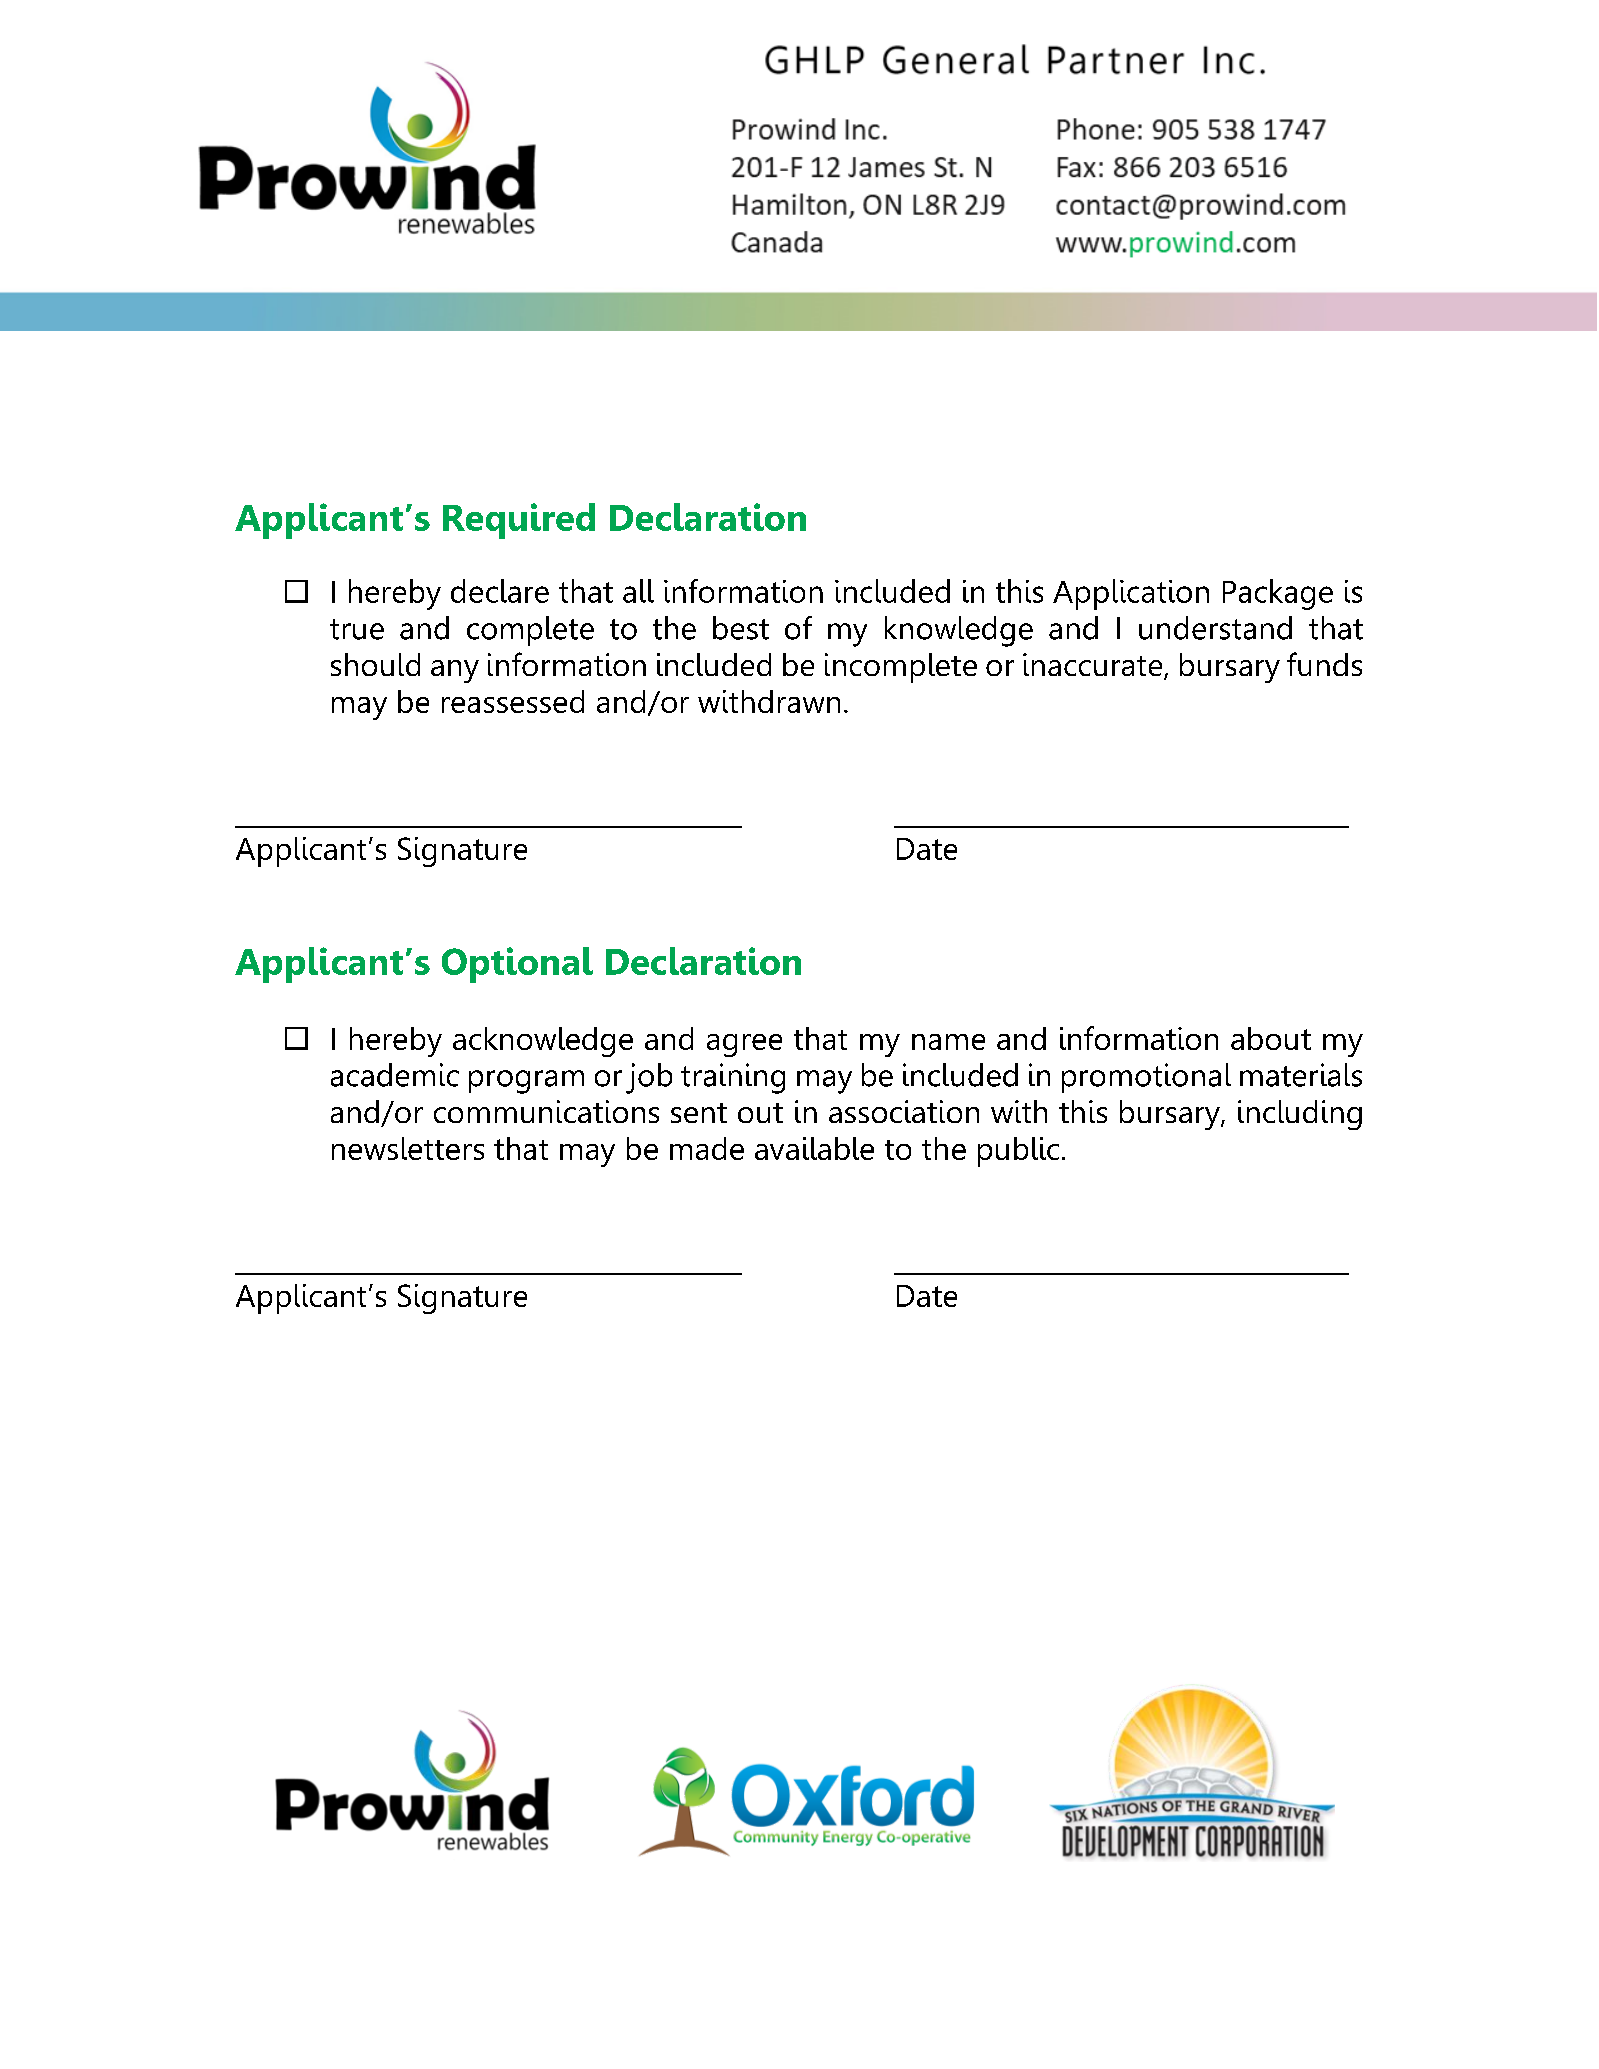 The image size is (1599, 2069). What do you see at coordinates (1300, 1115) in the image?
I see `including` at bounding box center [1300, 1115].
